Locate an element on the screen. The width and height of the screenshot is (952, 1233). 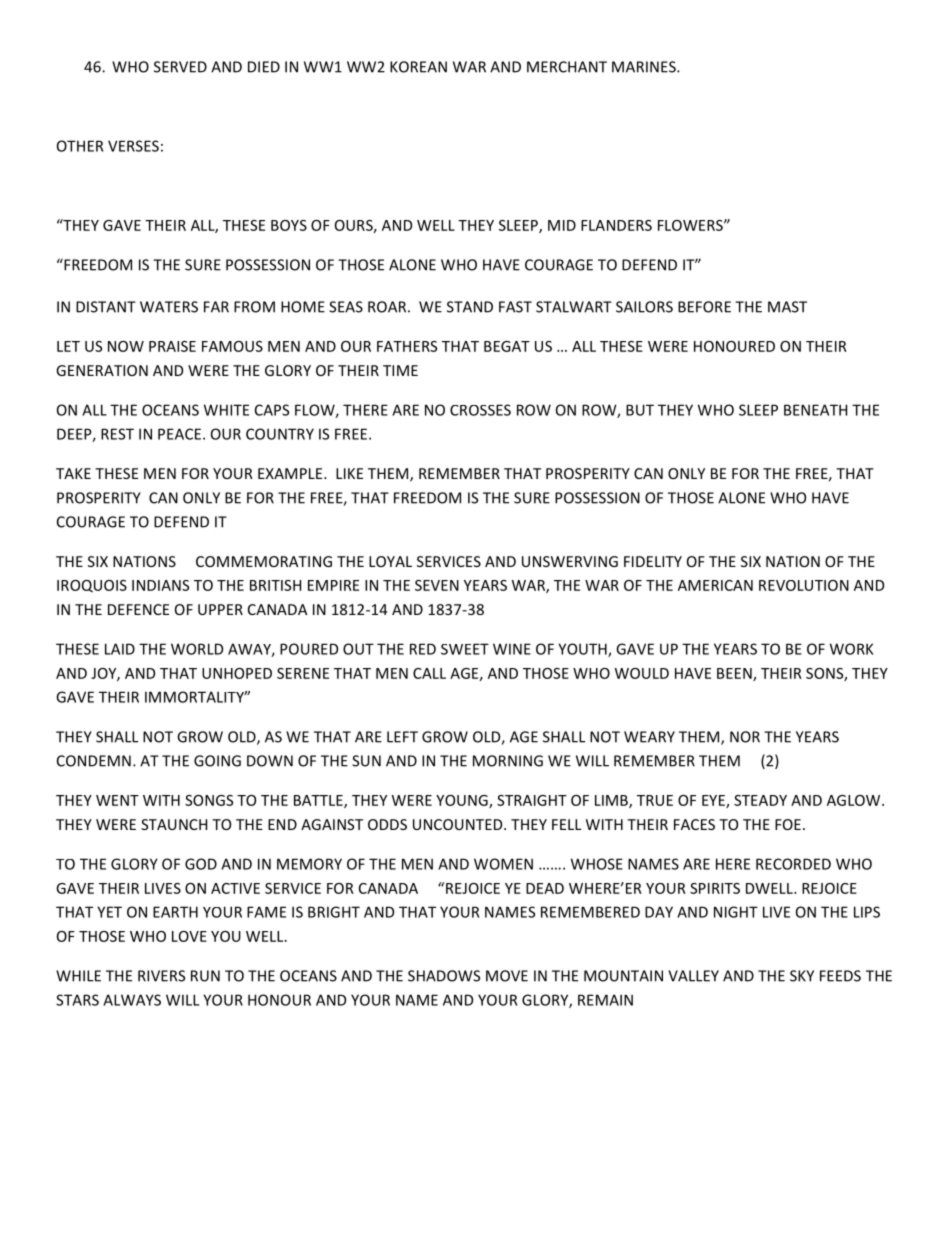
INDIANS is located at coordinates (160, 585).
